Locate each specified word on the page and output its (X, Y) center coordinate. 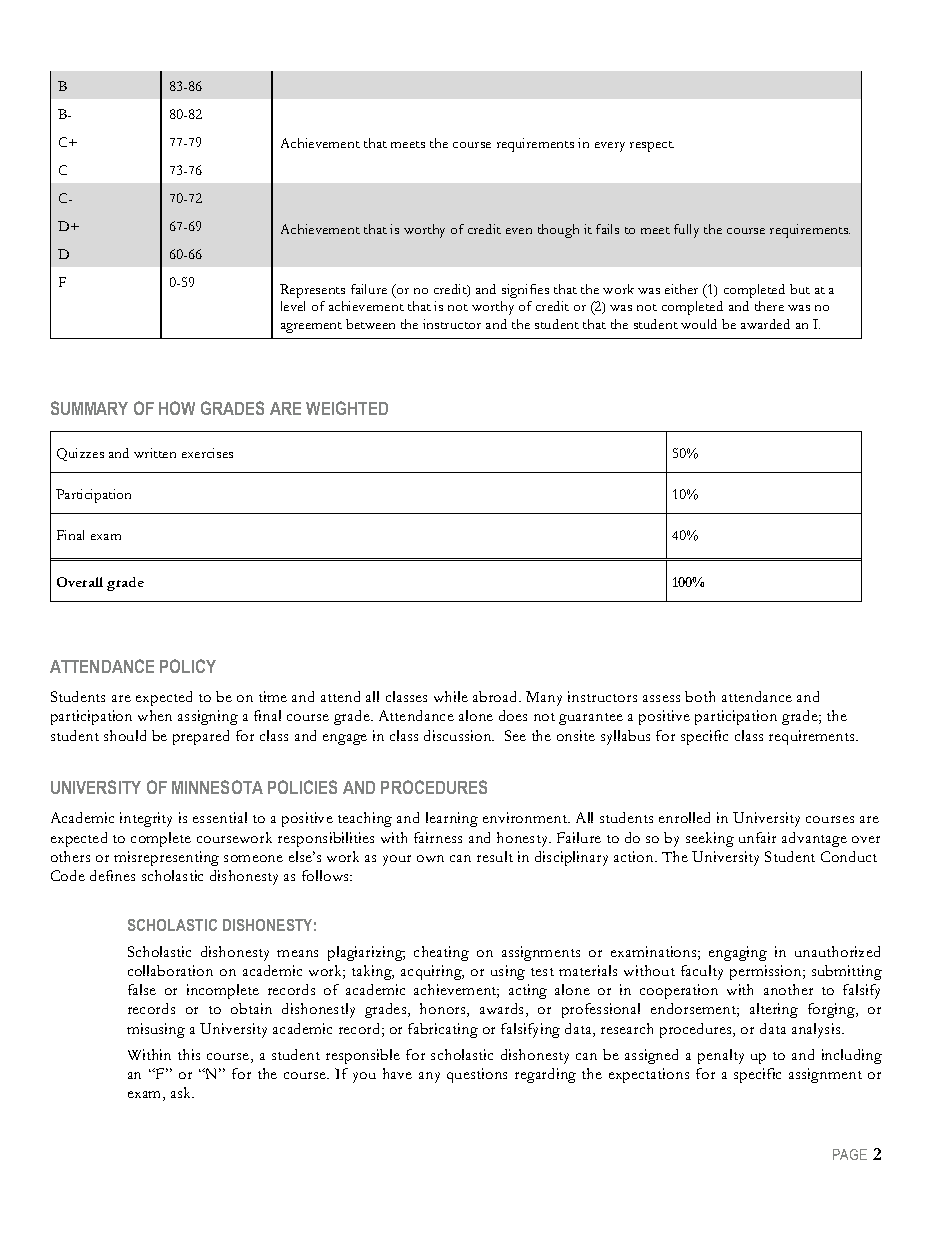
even (519, 231)
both (700, 696)
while (451, 696)
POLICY (188, 666)
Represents (312, 291)
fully (686, 231)
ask (182, 1092)
